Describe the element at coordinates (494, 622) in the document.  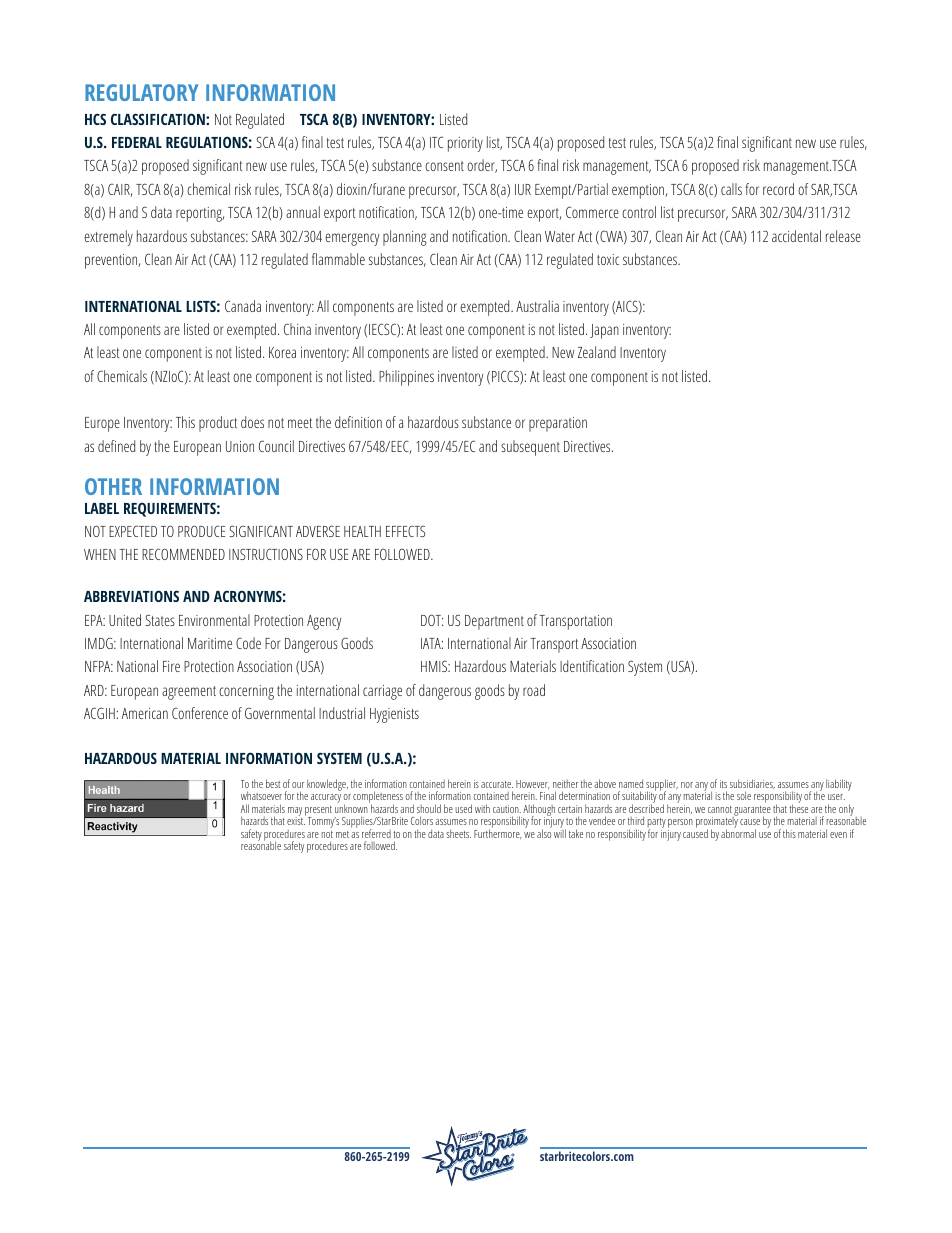
I see `Department` at that location.
